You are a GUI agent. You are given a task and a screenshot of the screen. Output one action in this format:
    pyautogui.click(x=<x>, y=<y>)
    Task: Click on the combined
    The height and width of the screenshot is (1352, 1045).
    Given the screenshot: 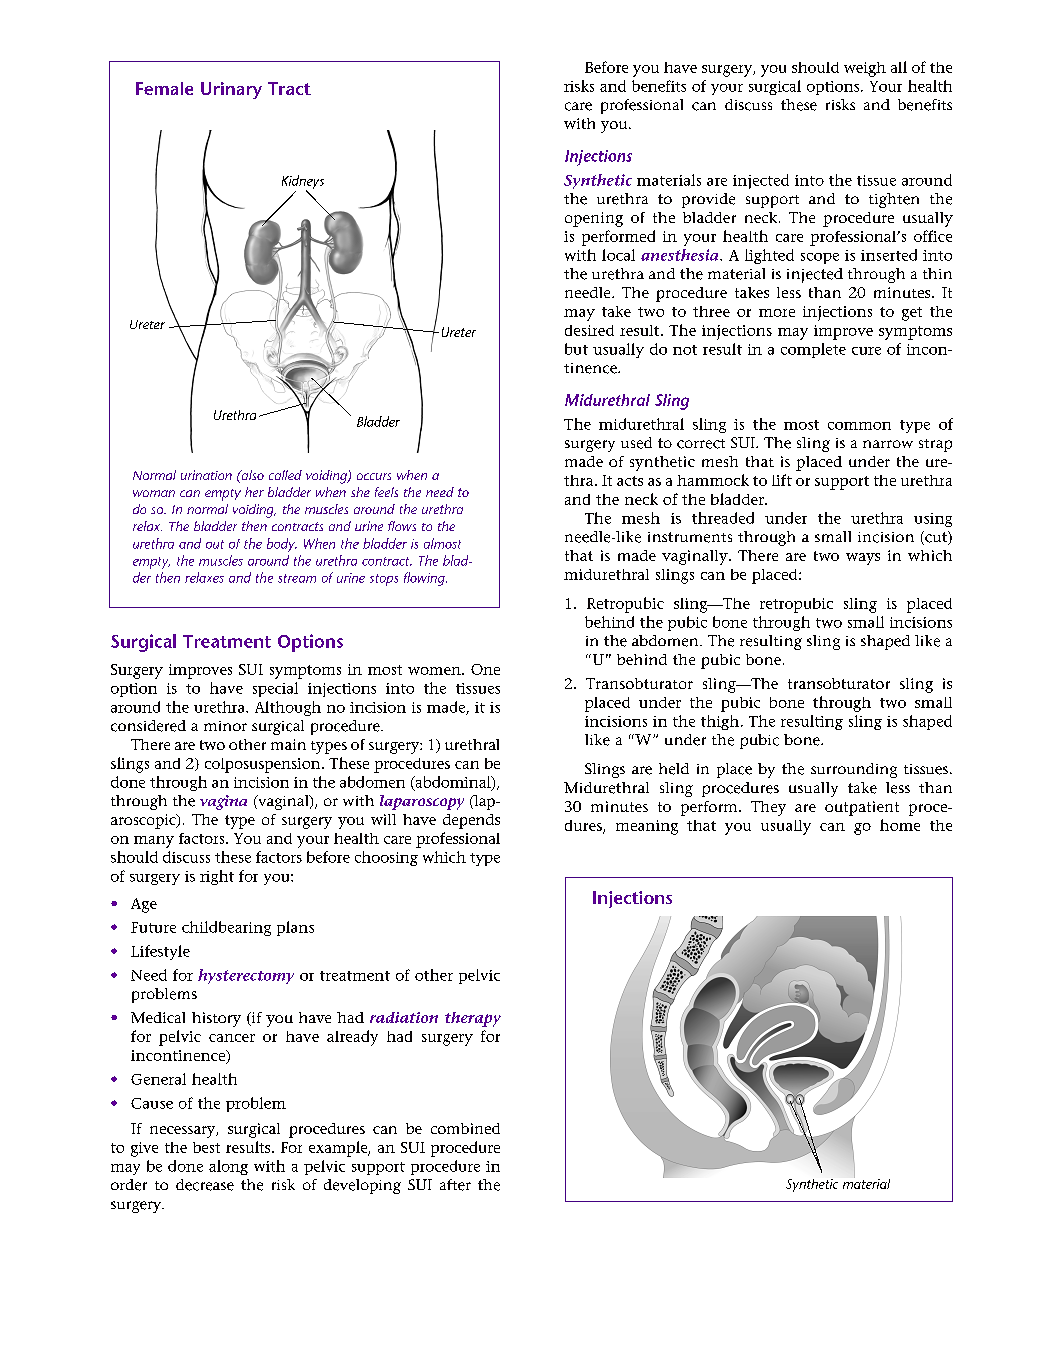 What is the action you would take?
    pyautogui.click(x=465, y=1128)
